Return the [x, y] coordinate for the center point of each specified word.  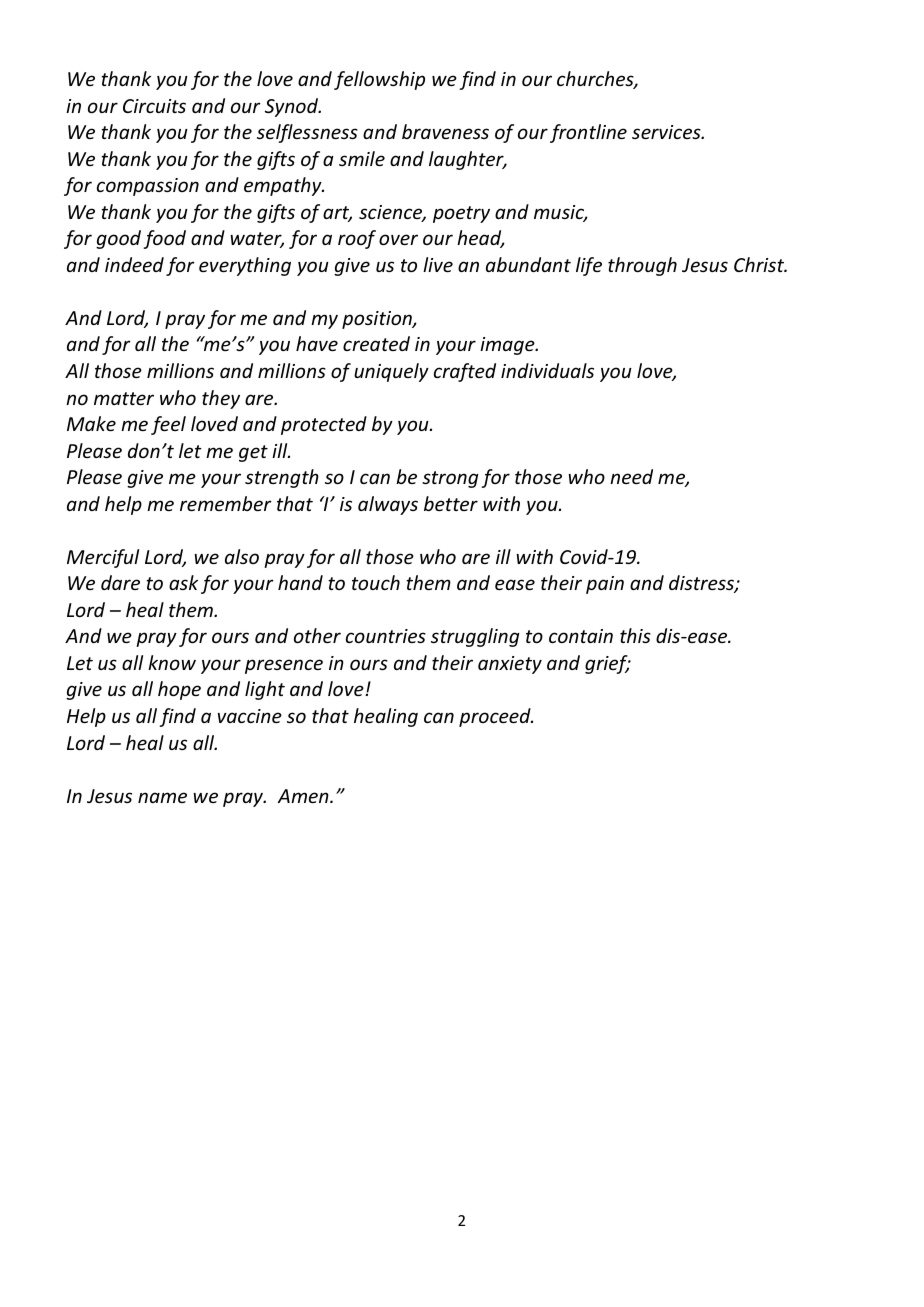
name [162, 797]
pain [605, 585]
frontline [588, 133]
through [642, 266]
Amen [304, 796]
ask [183, 582]
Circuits [154, 106]
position [378, 320]
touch [376, 582]
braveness [445, 131]
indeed [134, 264]
